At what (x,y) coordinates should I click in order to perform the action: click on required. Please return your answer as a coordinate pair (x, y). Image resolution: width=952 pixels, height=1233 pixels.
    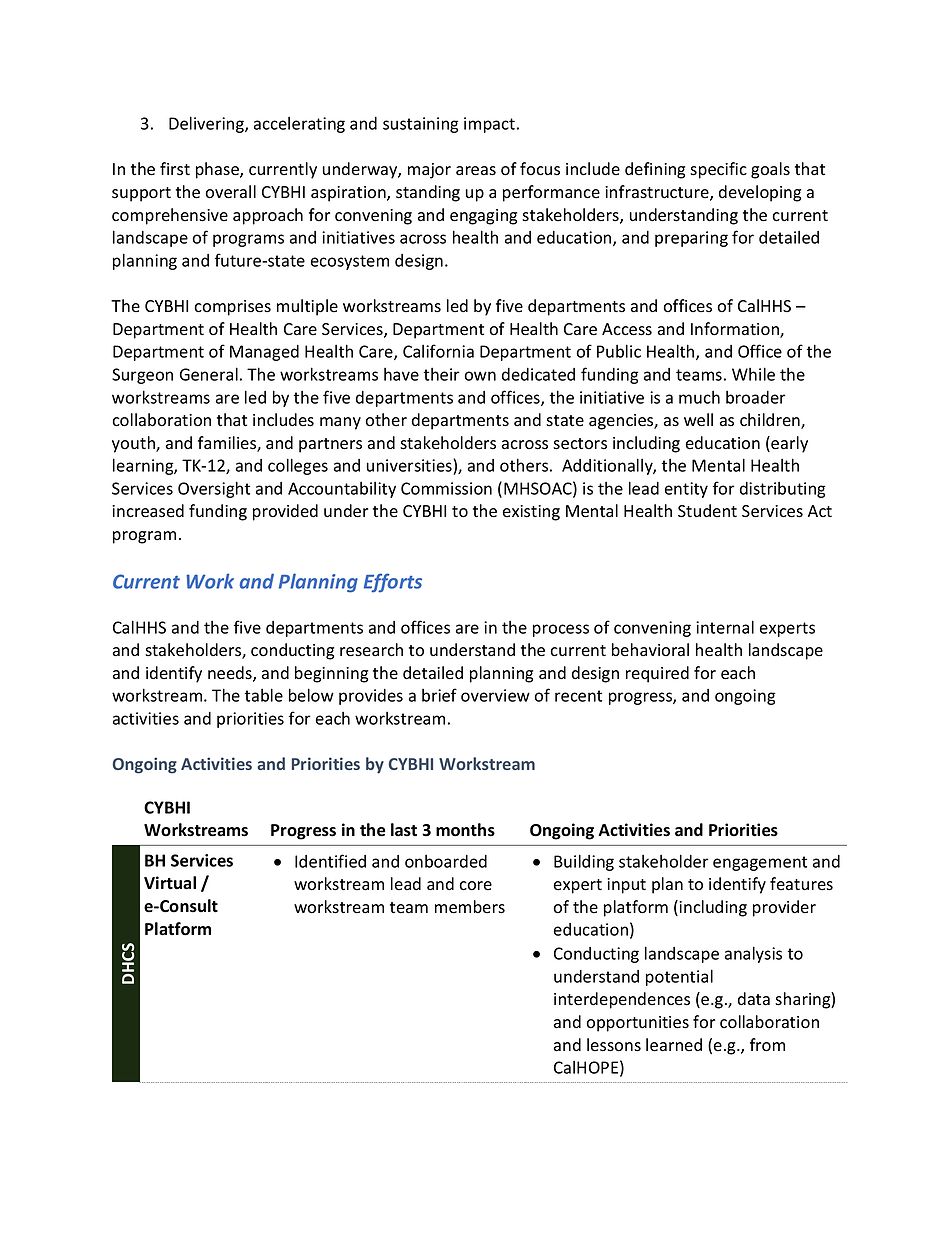
    Looking at the image, I should click on (657, 674).
